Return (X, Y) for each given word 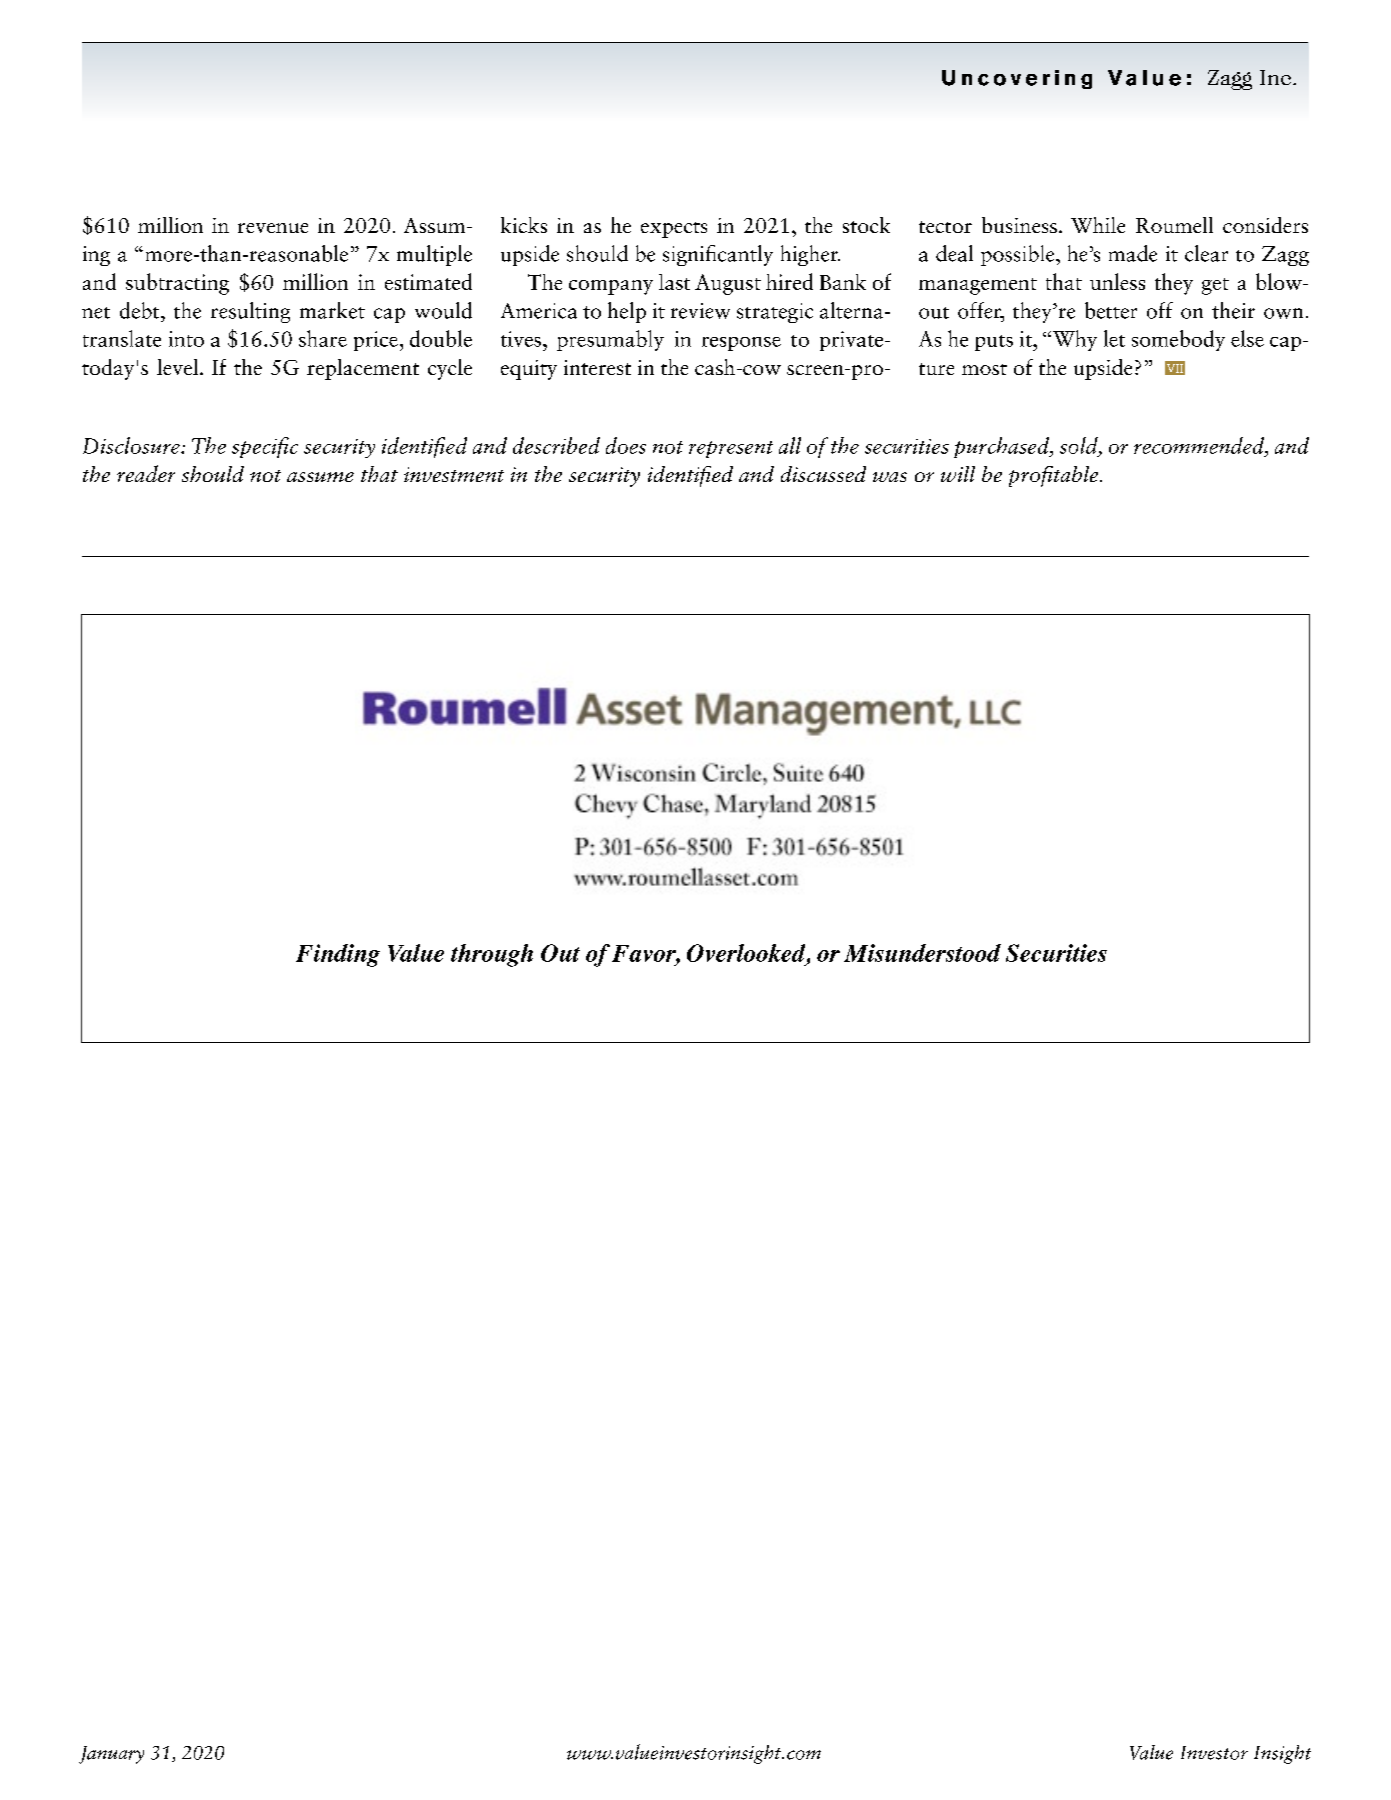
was (890, 477)
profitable (1055, 476)
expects (674, 230)
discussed (823, 474)
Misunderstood (922, 953)
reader (146, 473)
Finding (338, 955)
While (1098, 225)
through (492, 955)
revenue (273, 228)
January (111, 1755)
